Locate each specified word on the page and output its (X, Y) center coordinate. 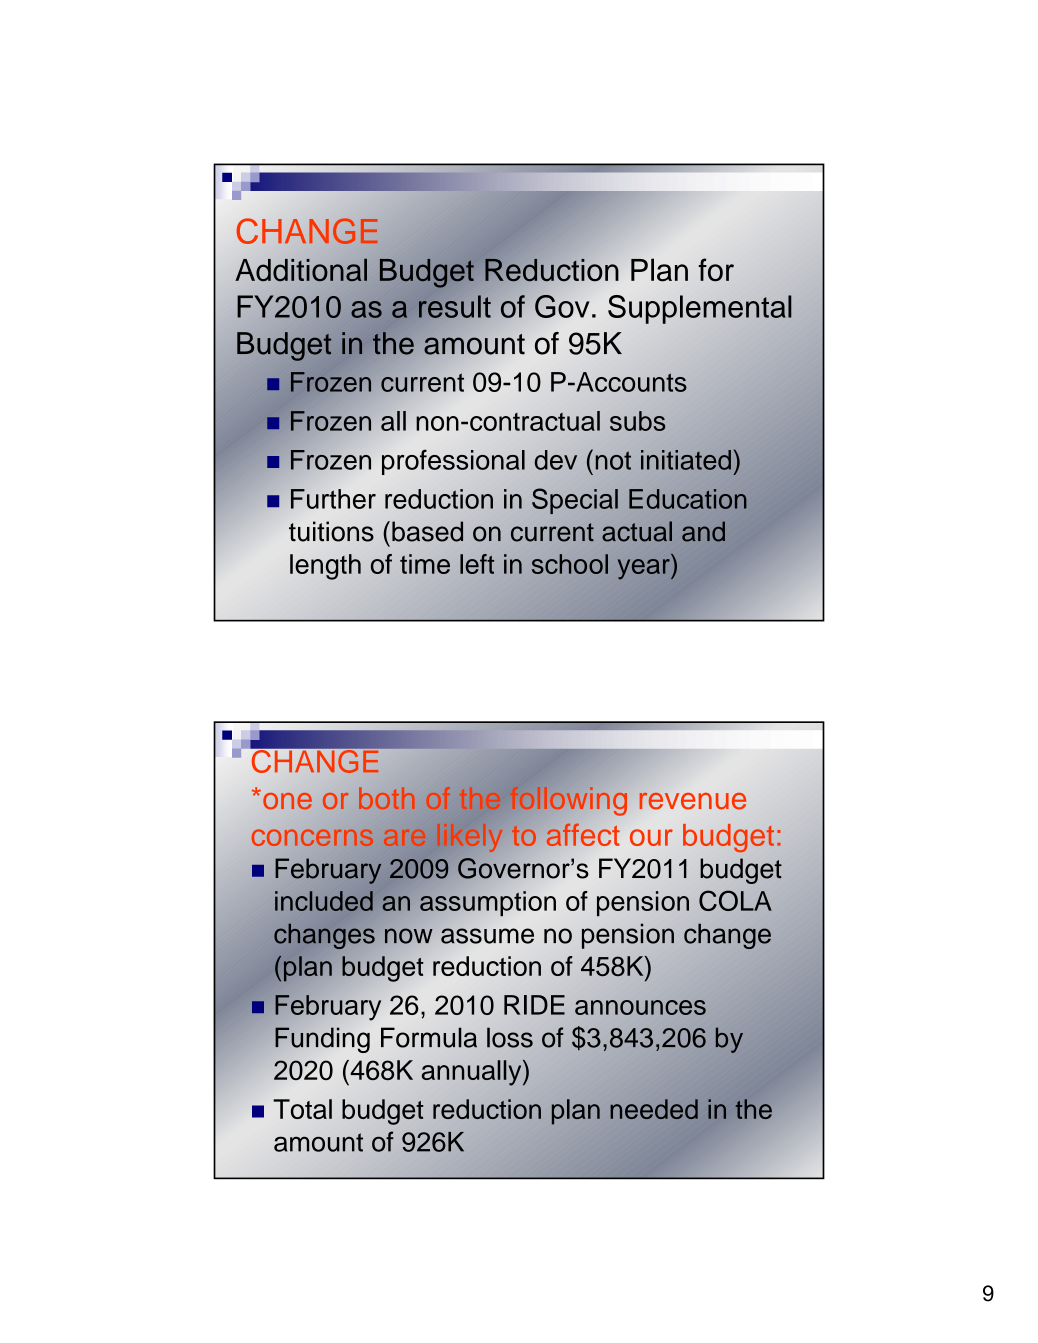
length (325, 567)
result (455, 306)
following (568, 801)
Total (302, 1109)
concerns (312, 837)
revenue (692, 801)
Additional (301, 270)
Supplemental (700, 309)
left (477, 564)
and (703, 531)
